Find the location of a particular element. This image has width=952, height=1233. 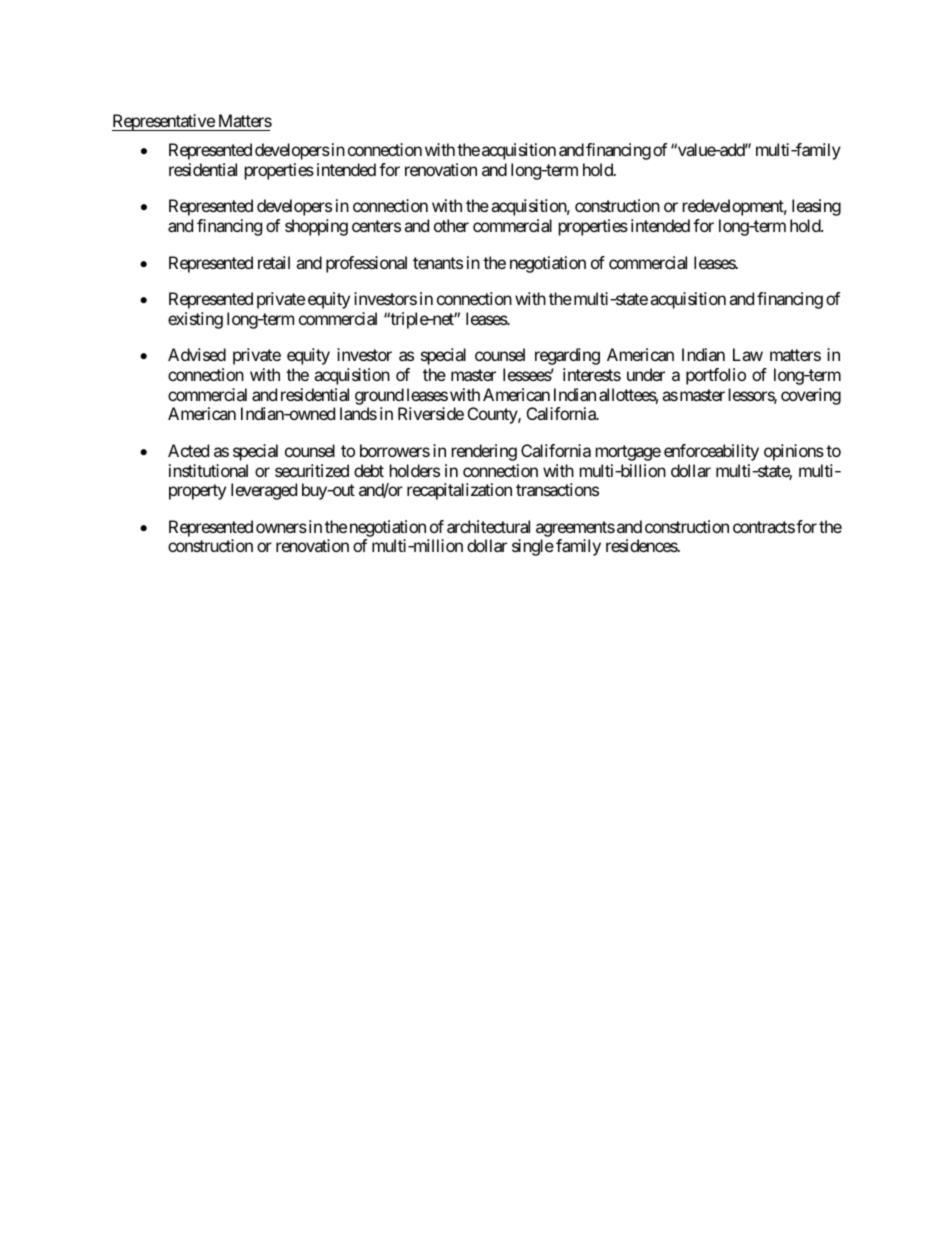

single is located at coordinates (533, 547).
